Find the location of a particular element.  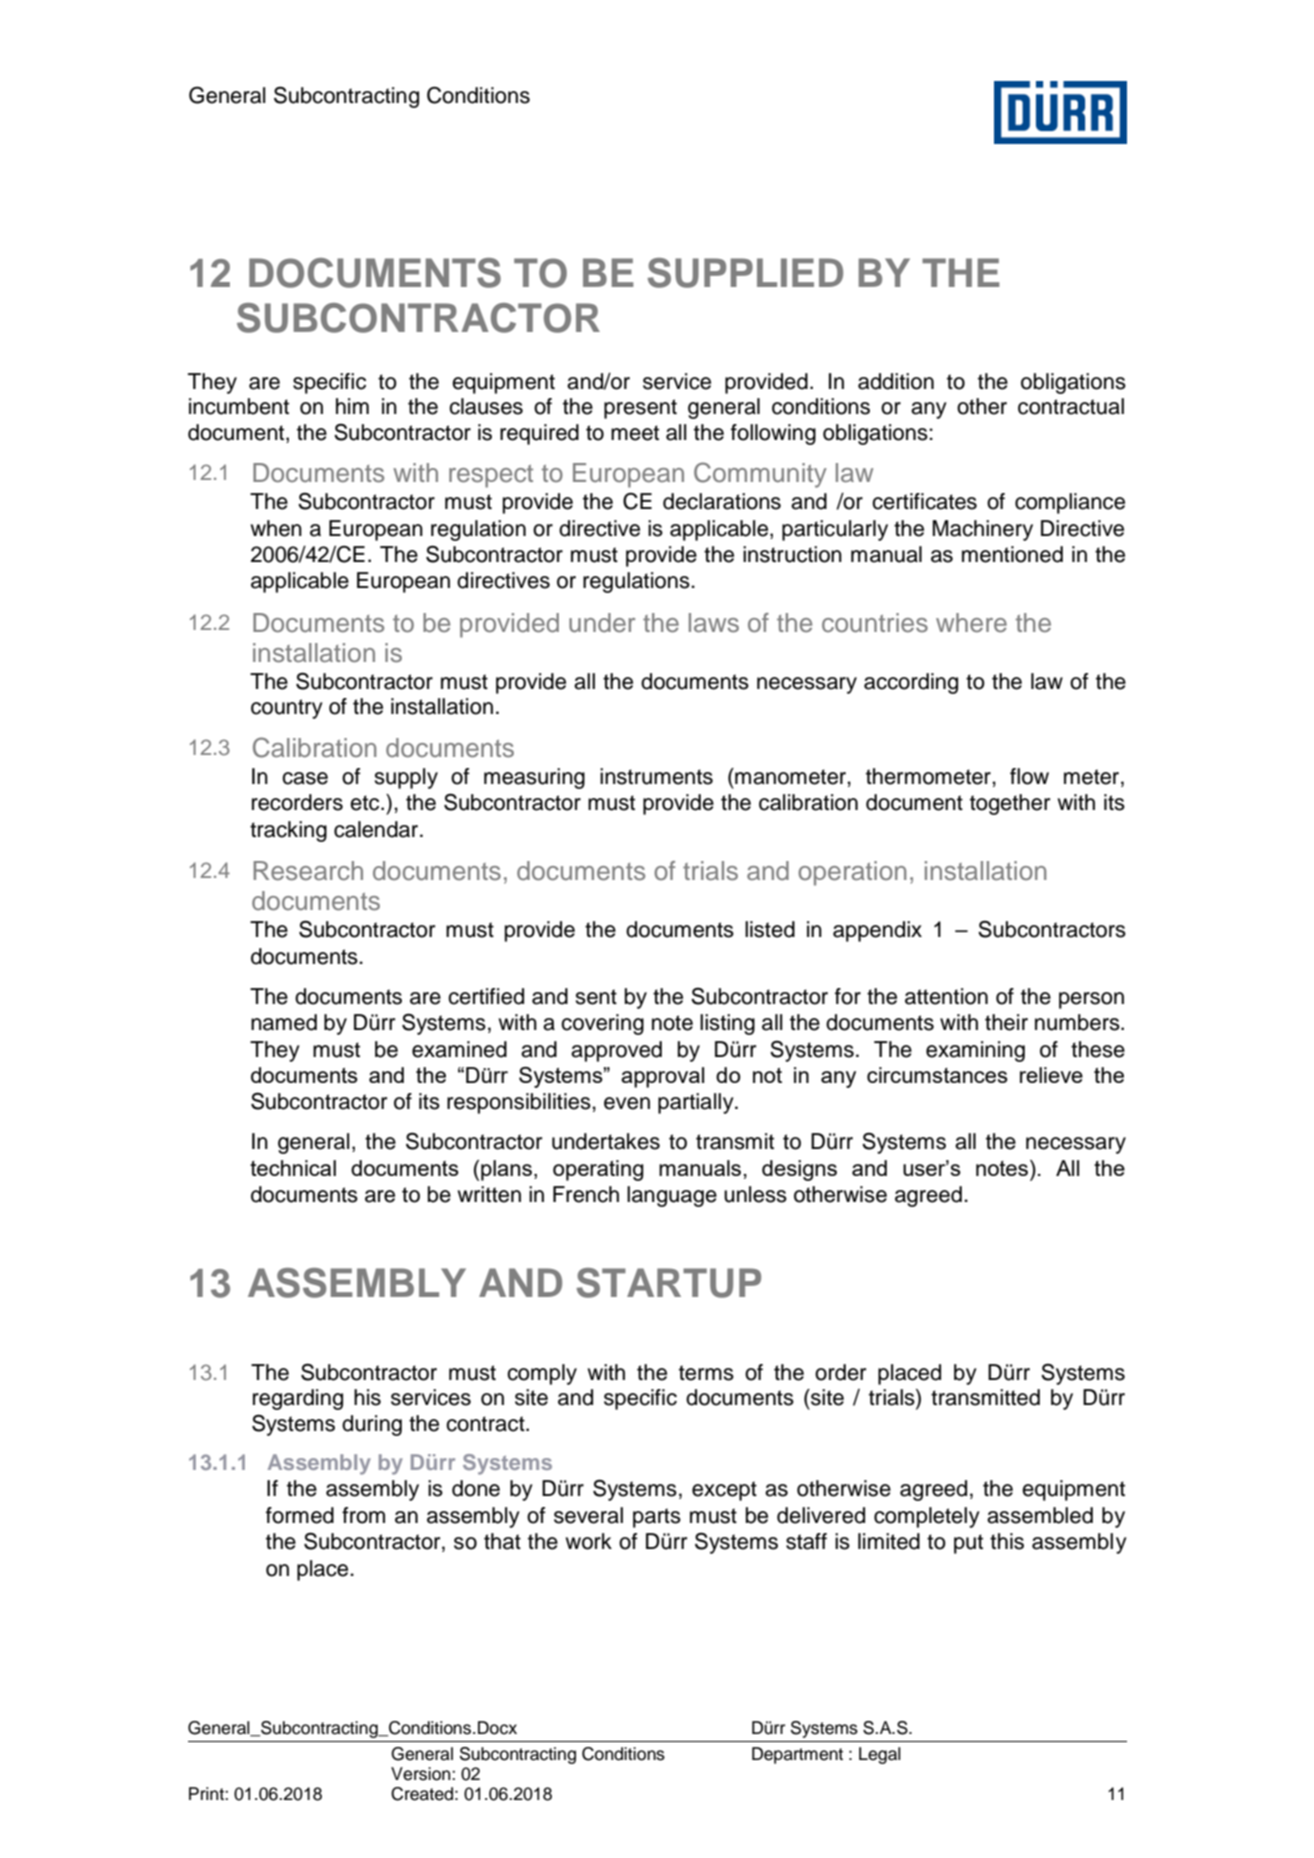

SUPPLIED is located at coordinates (745, 273).
